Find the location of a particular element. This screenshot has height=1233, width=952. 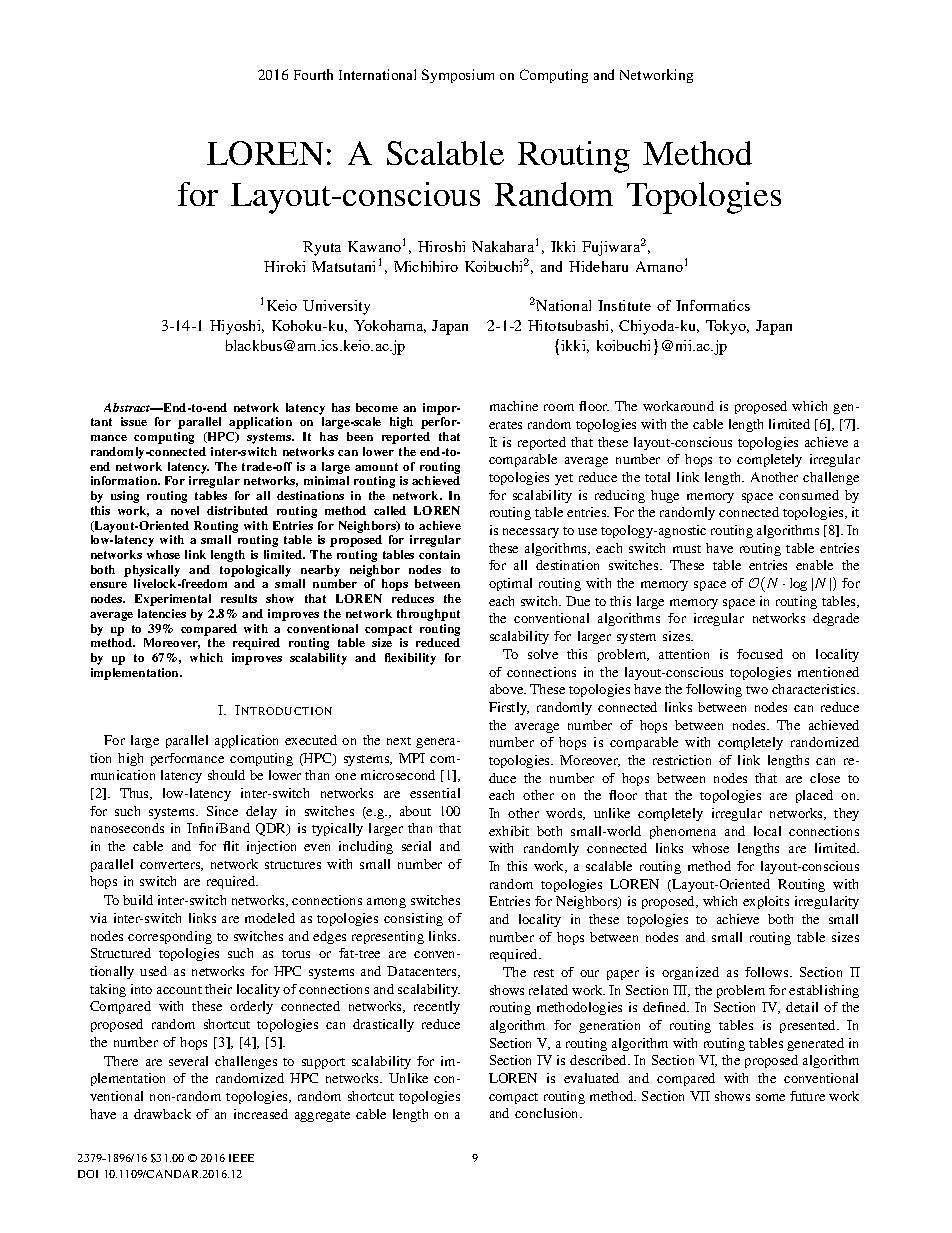

degrade is located at coordinates (836, 619).
